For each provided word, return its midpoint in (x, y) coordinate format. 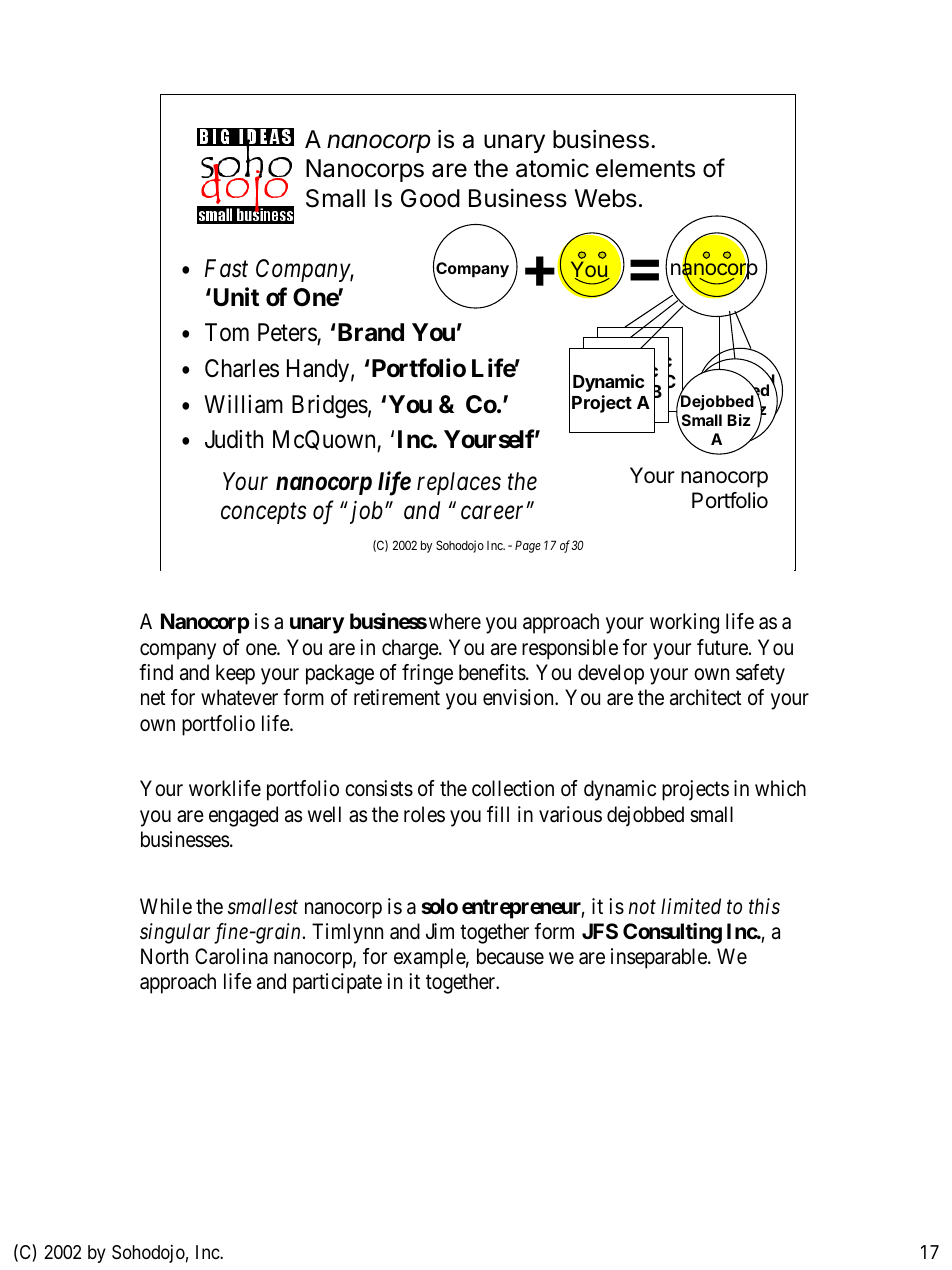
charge (411, 649)
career (494, 513)
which (780, 788)
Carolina (231, 956)
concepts (264, 514)
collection (513, 788)
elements (645, 168)
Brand (369, 332)
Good (430, 198)
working (684, 623)
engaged (243, 816)
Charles (242, 368)
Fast (226, 268)
